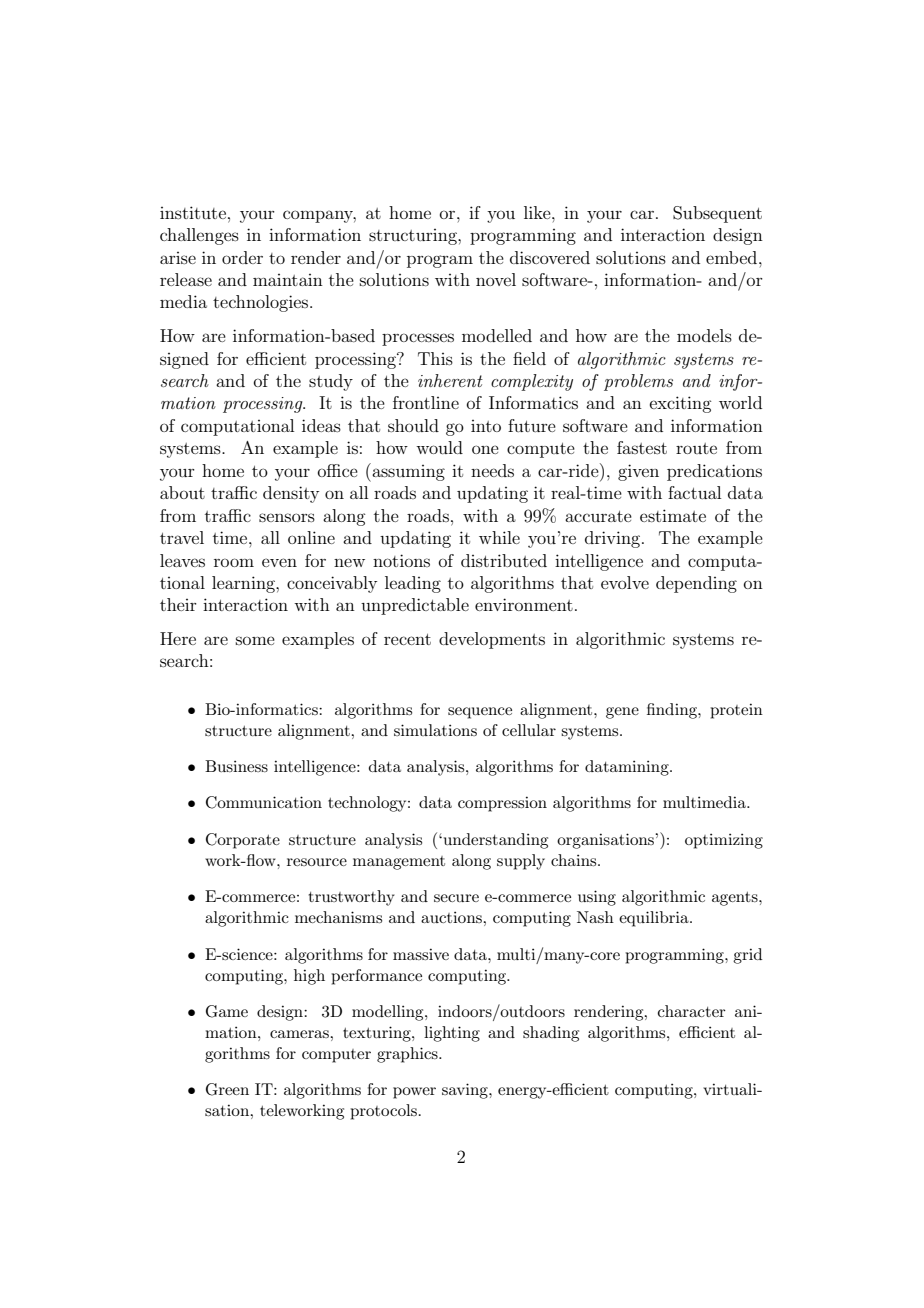 The image size is (924, 1308). Describe the element at coordinates (435, 730) in the screenshot. I see `simulations` at that location.
